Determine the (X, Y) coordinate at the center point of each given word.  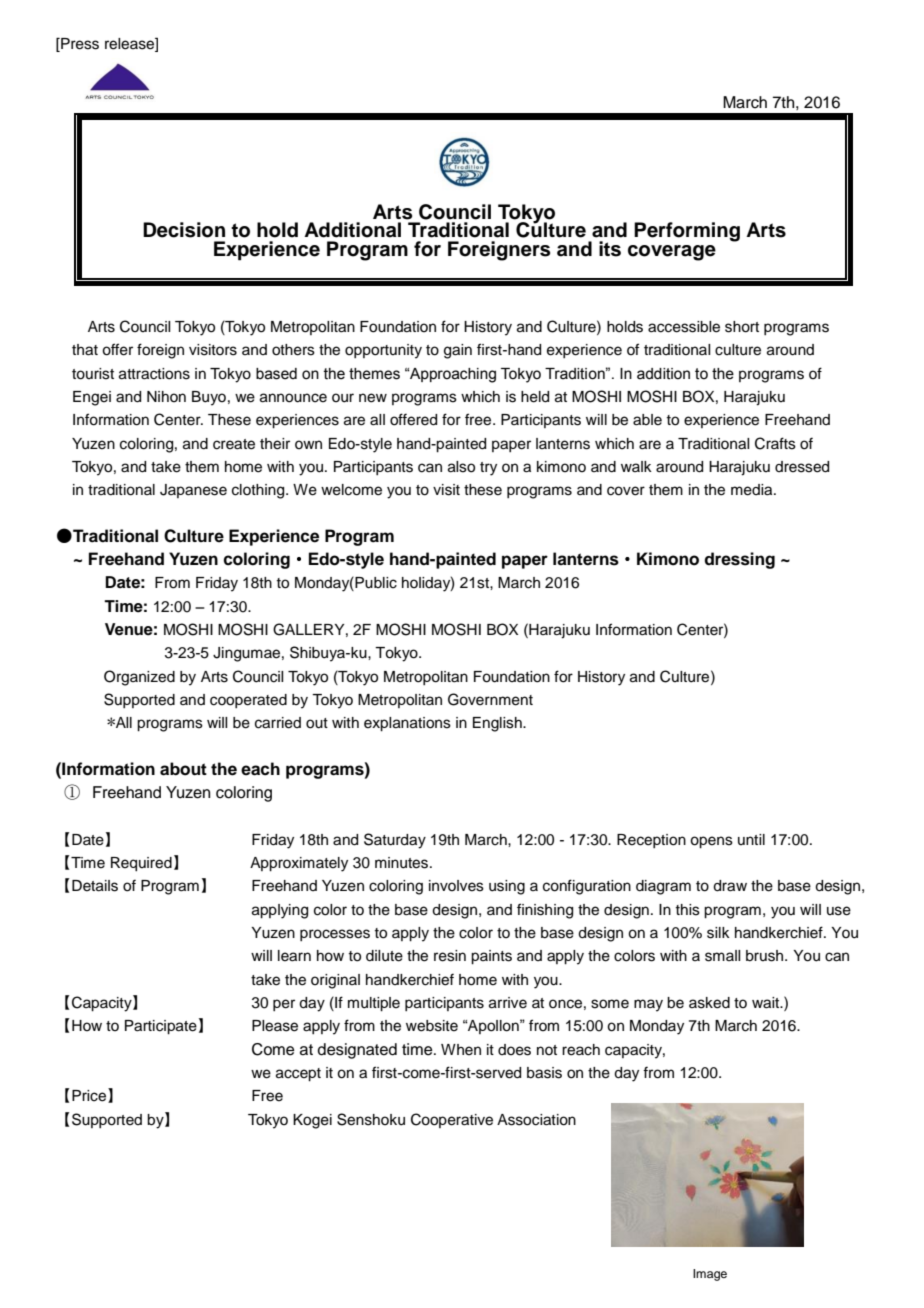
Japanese (193, 491)
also (461, 467)
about (183, 769)
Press (79, 44)
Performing (687, 232)
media (753, 490)
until (751, 839)
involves (456, 886)
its (610, 249)
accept (298, 1075)
